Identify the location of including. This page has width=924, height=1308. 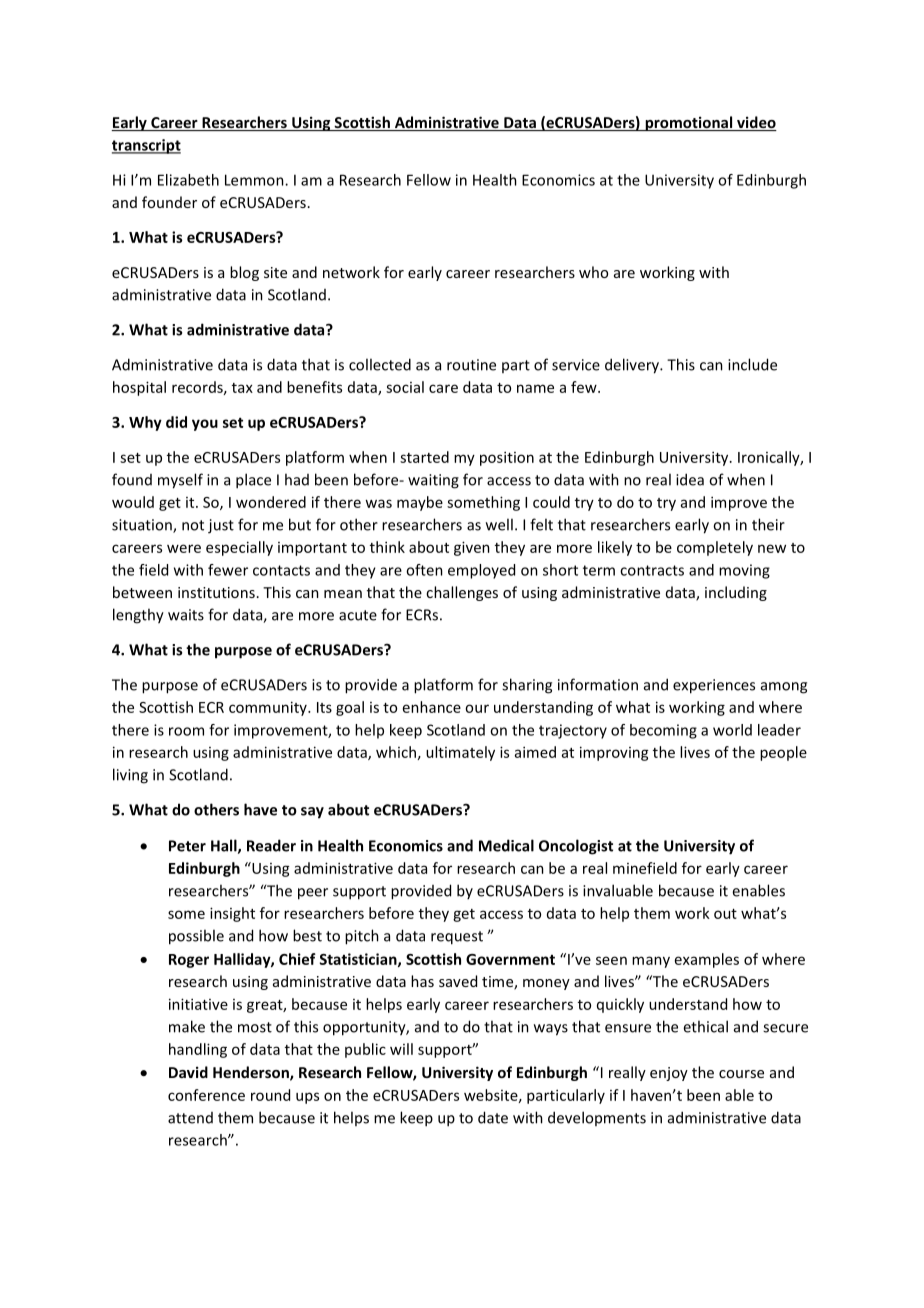
(736, 593).
